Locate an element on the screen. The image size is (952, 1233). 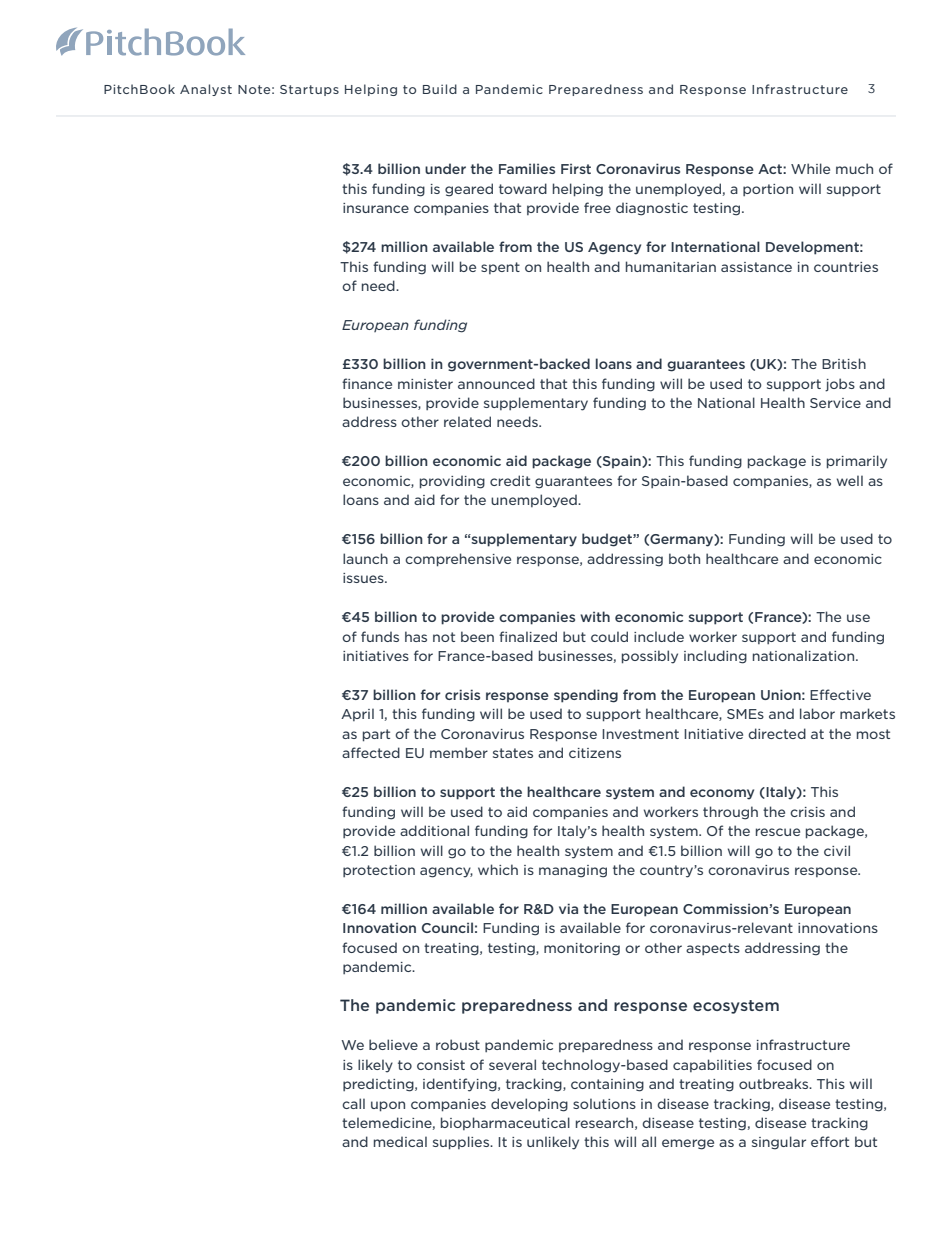
developing is located at coordinates (529, 1105).
